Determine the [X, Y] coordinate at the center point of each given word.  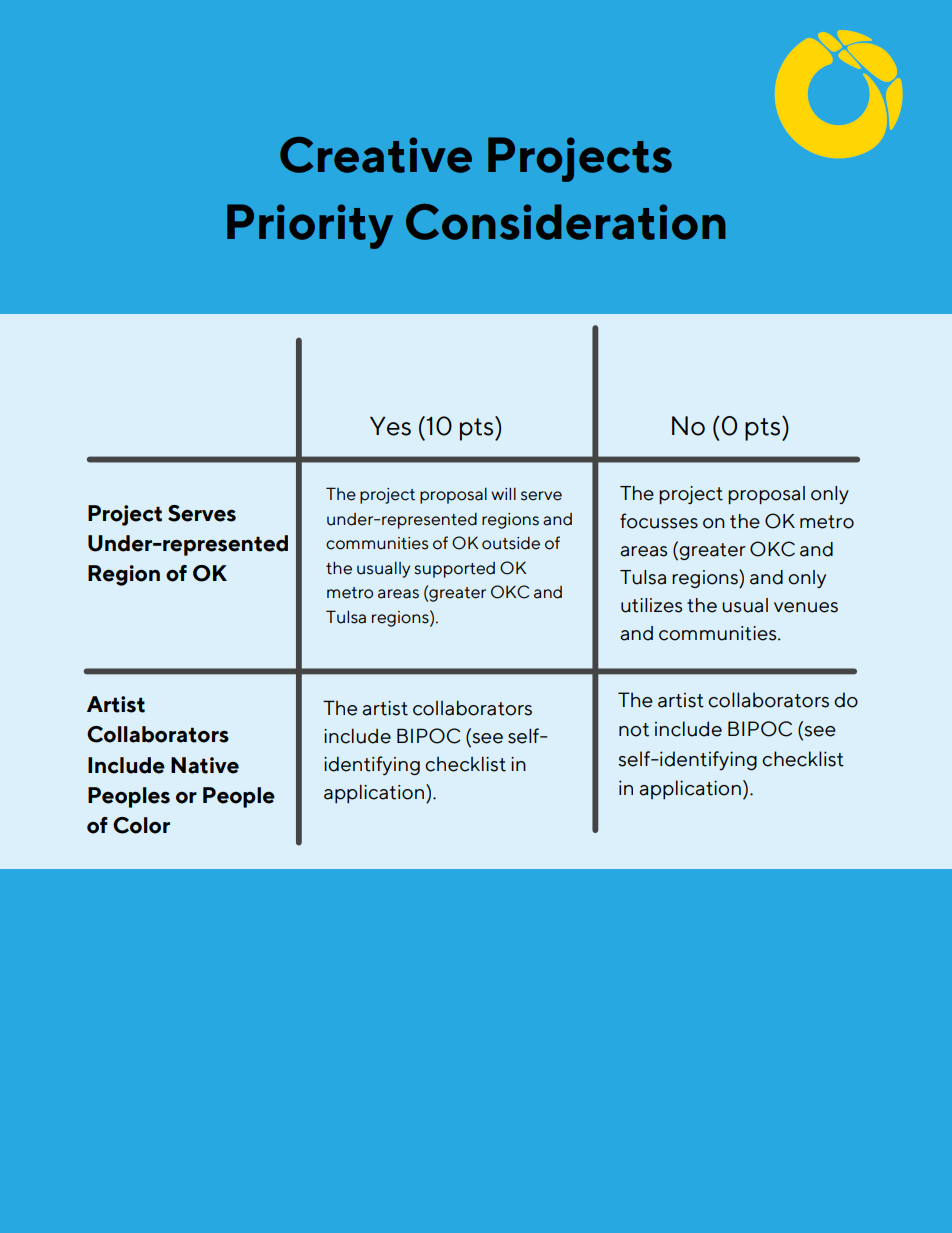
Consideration [565, 222]
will [503, 494]
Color [141, 825]
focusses [659, 521]
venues [806, 607]
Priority [310, 226]
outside [511, 543]
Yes [390, 426]
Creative [376, 155]
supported [454, 570]
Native [205, 765]
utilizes [651, 605]
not [634, 730]
